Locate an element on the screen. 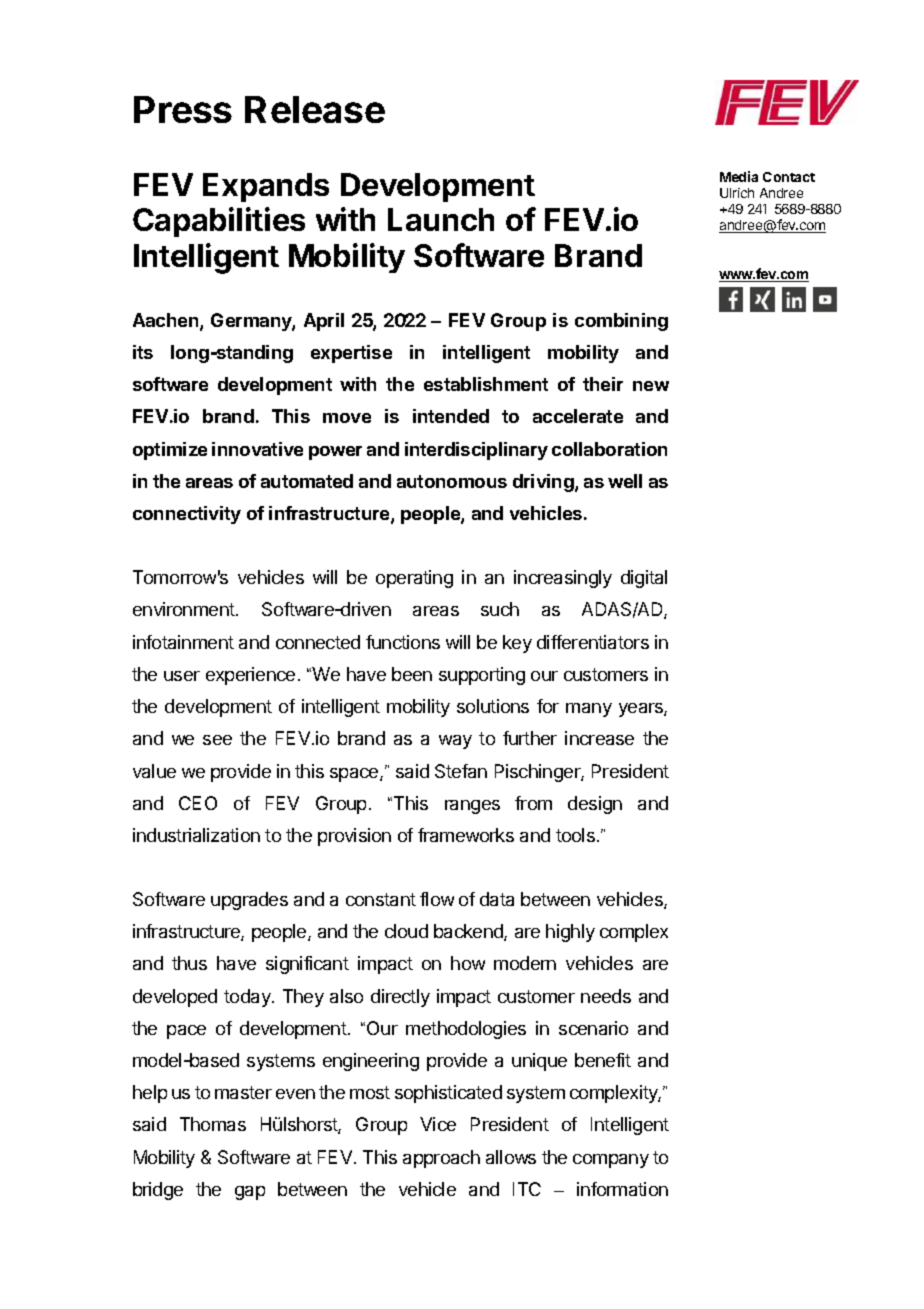  connectivity is located at coordinates (187, 515).
